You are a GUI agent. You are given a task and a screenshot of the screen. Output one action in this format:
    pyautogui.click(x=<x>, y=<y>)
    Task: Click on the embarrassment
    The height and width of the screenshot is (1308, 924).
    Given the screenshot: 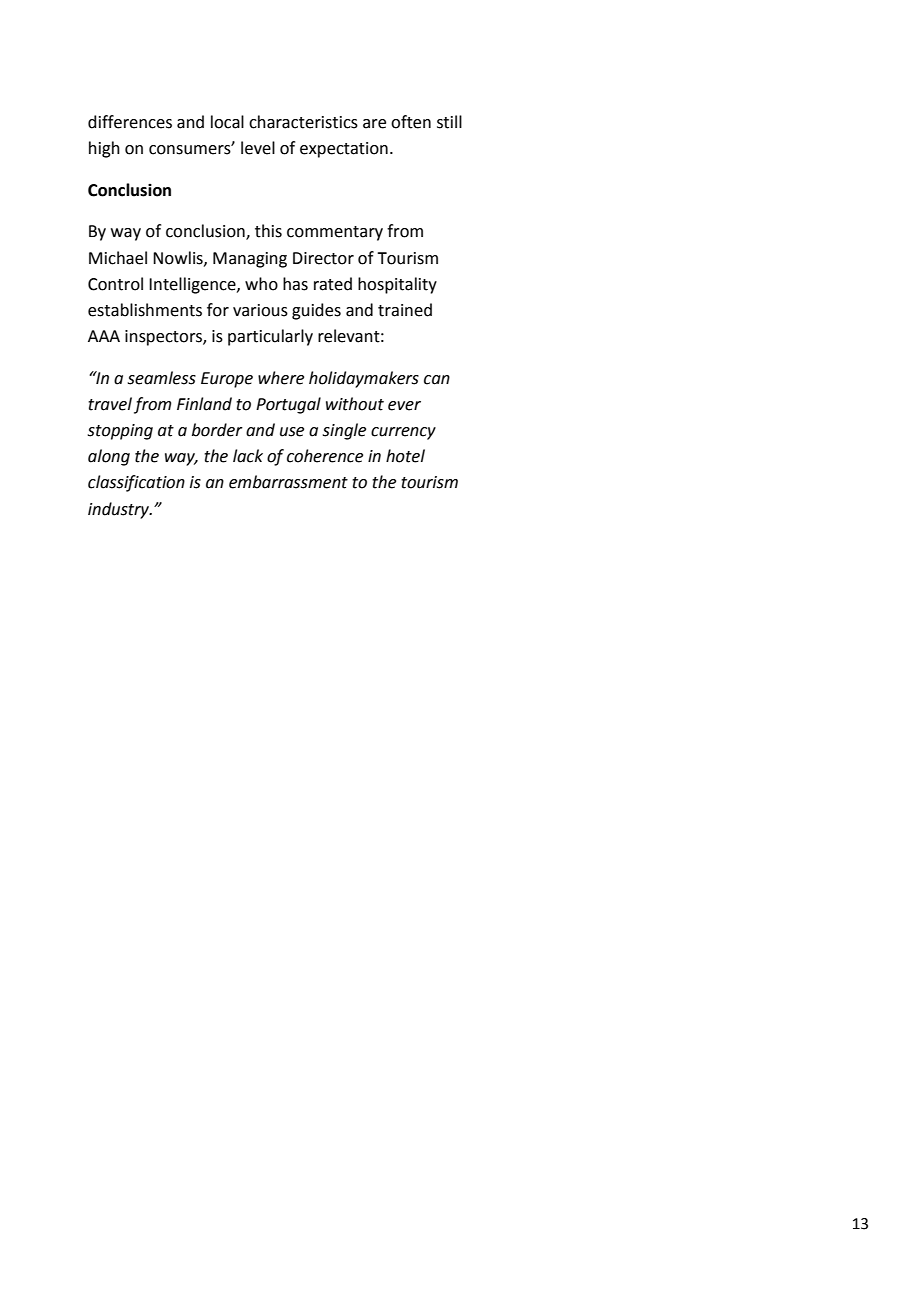 What is the action you would take?
    pyautogui.click(x=288, y=482)
